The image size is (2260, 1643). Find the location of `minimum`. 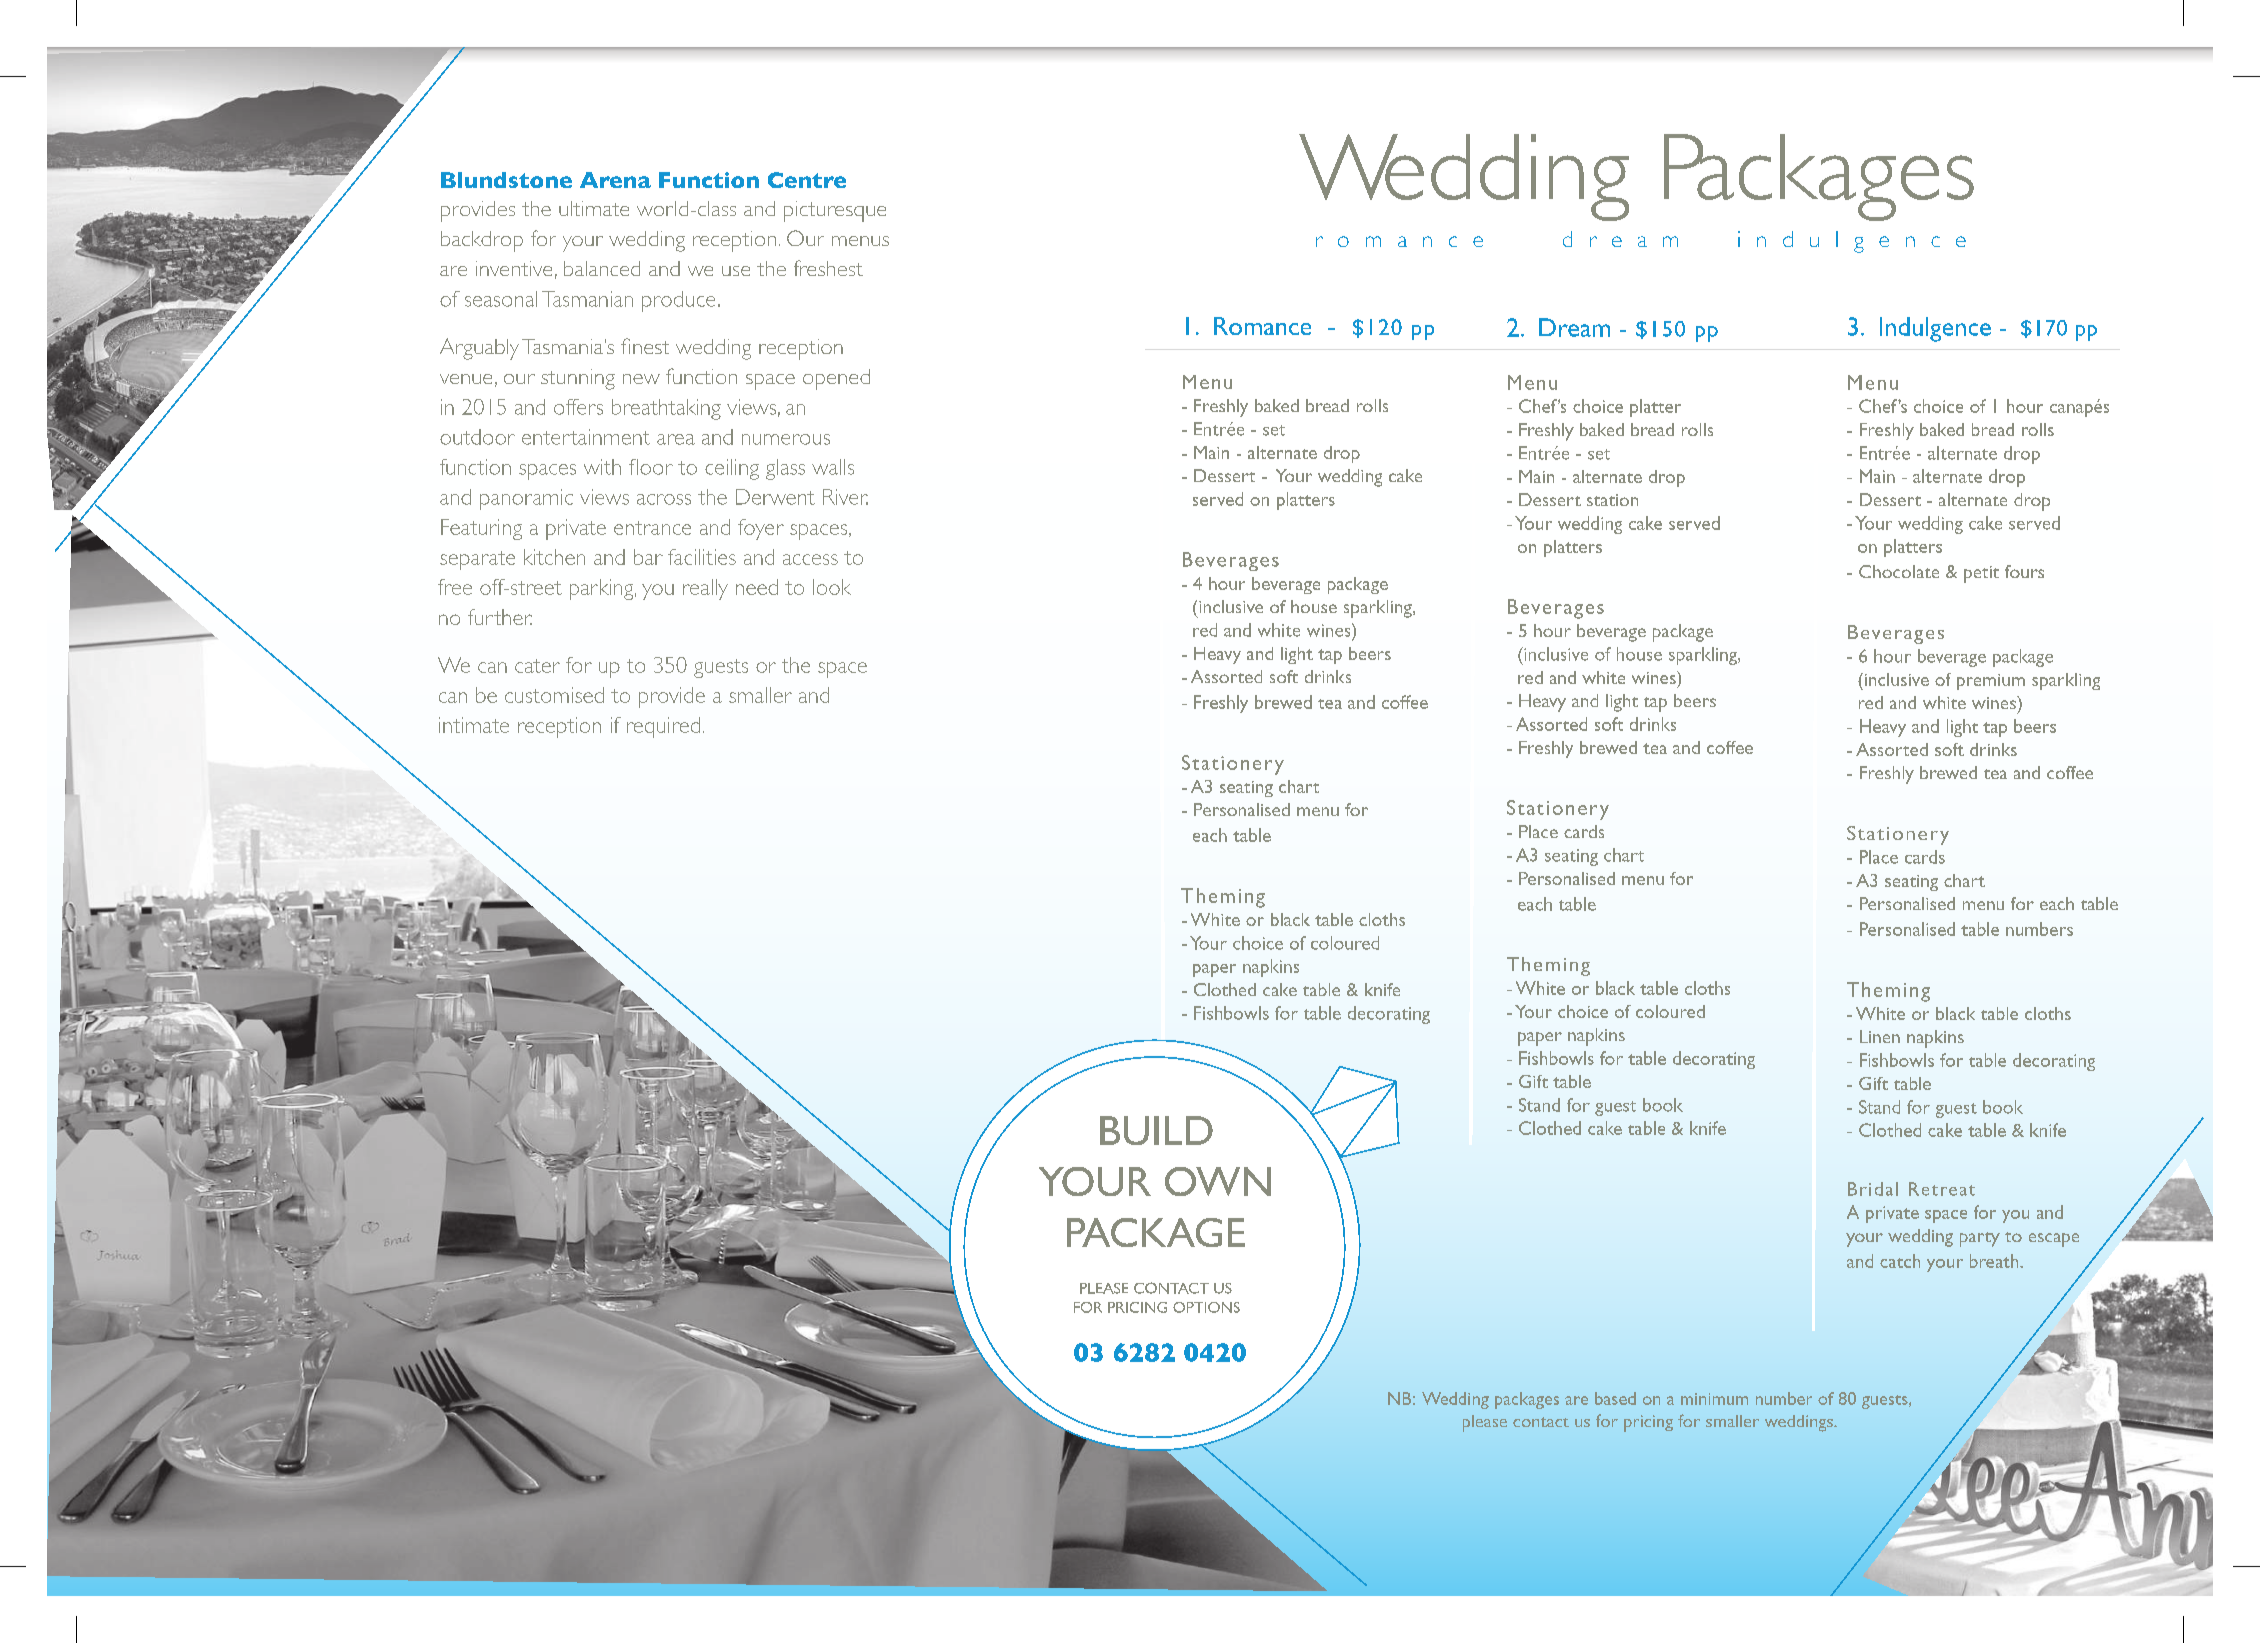

minimum is located at coordinates (1714, 1399).
